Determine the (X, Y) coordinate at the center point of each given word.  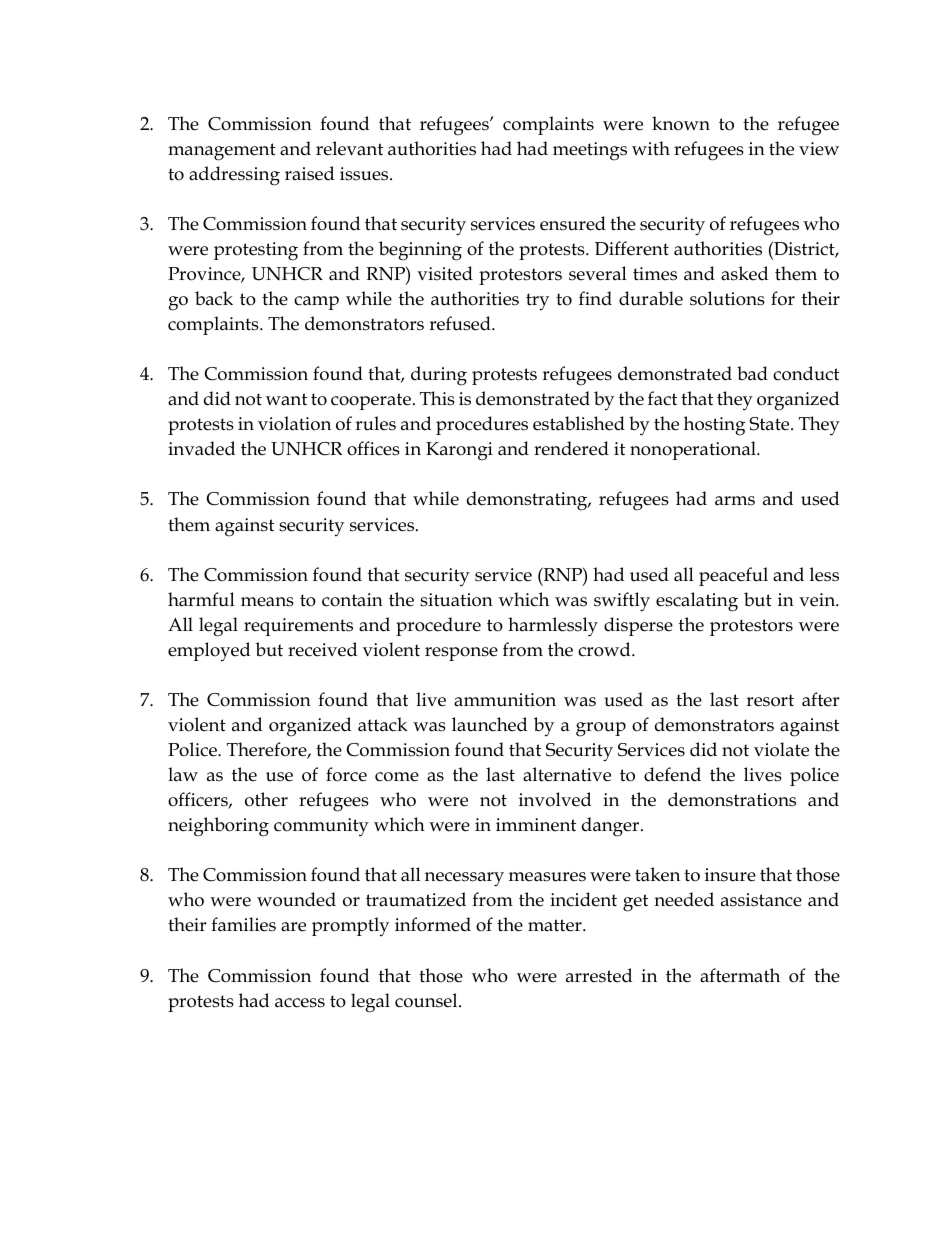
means (267, 602)
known (681, 123)
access (300, 1003)
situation (456, 600)
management (222, 152)
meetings (590, 151)
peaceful (733, 576)
